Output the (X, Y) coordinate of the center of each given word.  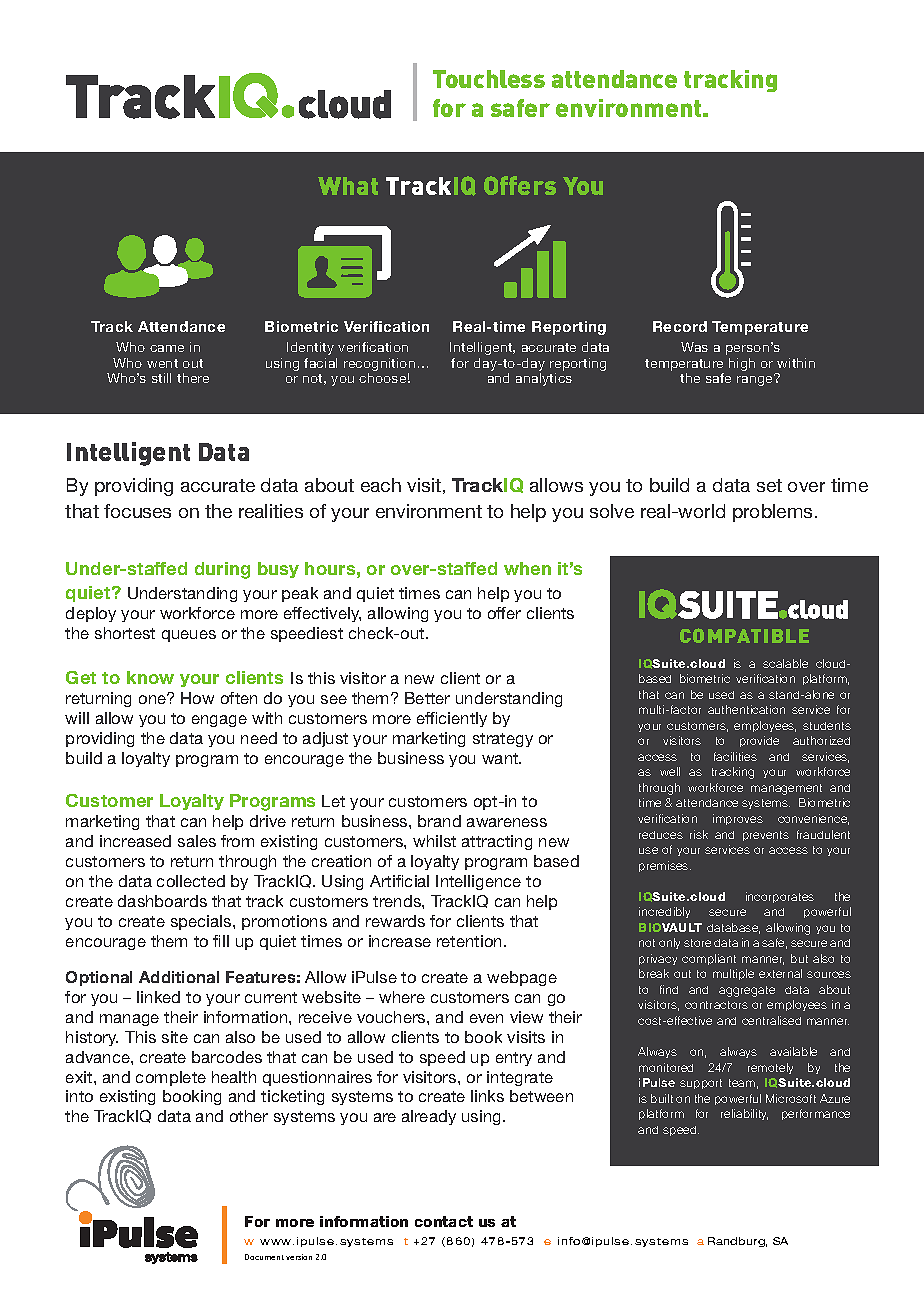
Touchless (489, 79)
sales (197, 841)
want (501, 758)
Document (264, 1257)
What (348, 186)
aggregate (747, 991)
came (167, 348)
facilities (735, 756)
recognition (379, 364)
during (222, 570)
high (742, 364)
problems (772, 513)
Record (680, 326)
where (402, 997)
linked (158, 997)
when (527, 568)
